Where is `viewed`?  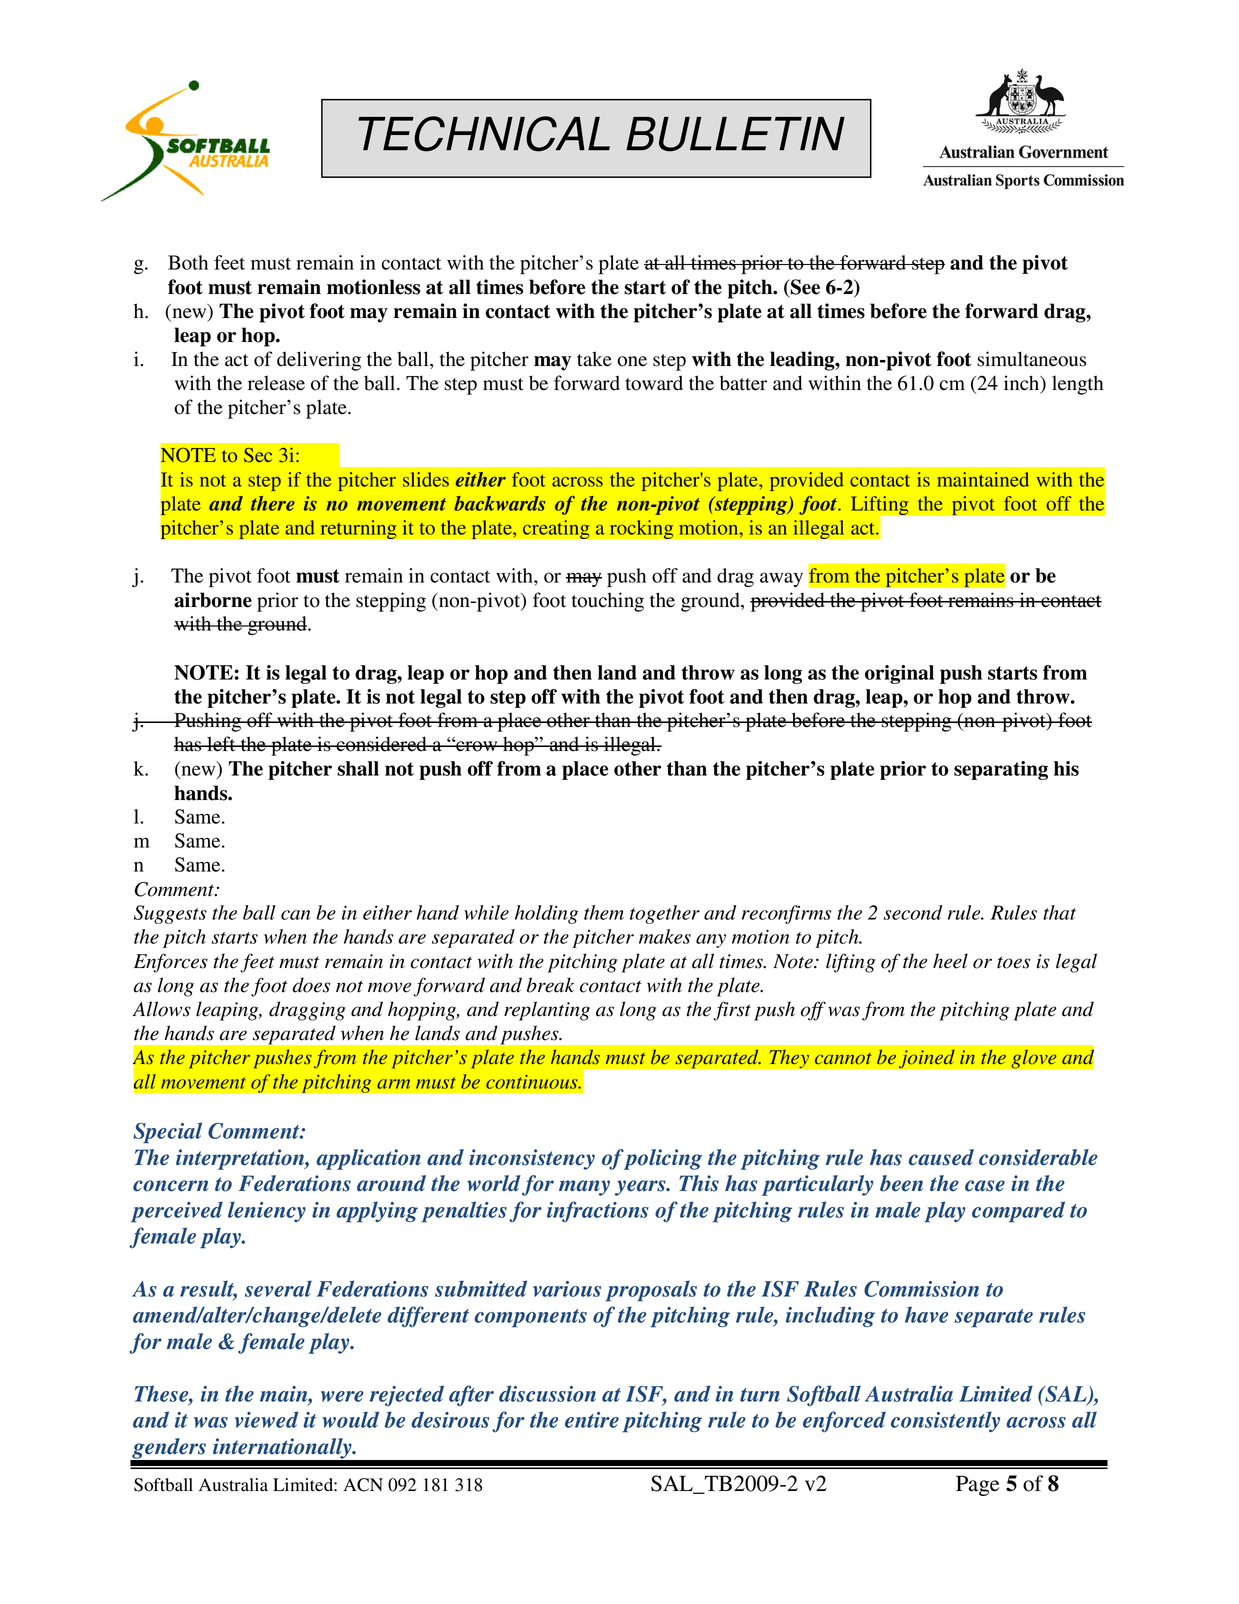 viewed is located at coordinates (267, 1419).
